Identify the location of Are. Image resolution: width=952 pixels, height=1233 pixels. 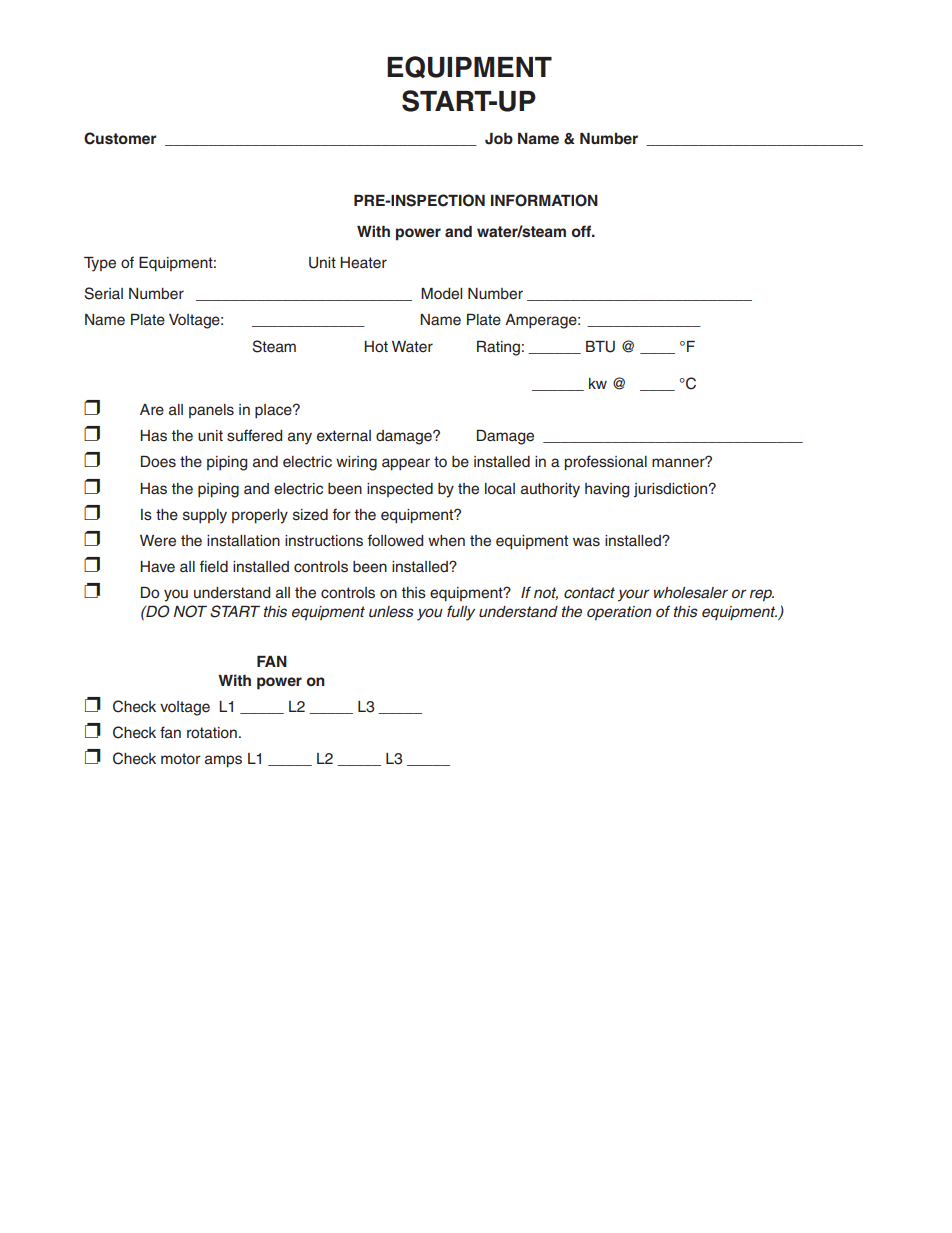
(152, 410).
